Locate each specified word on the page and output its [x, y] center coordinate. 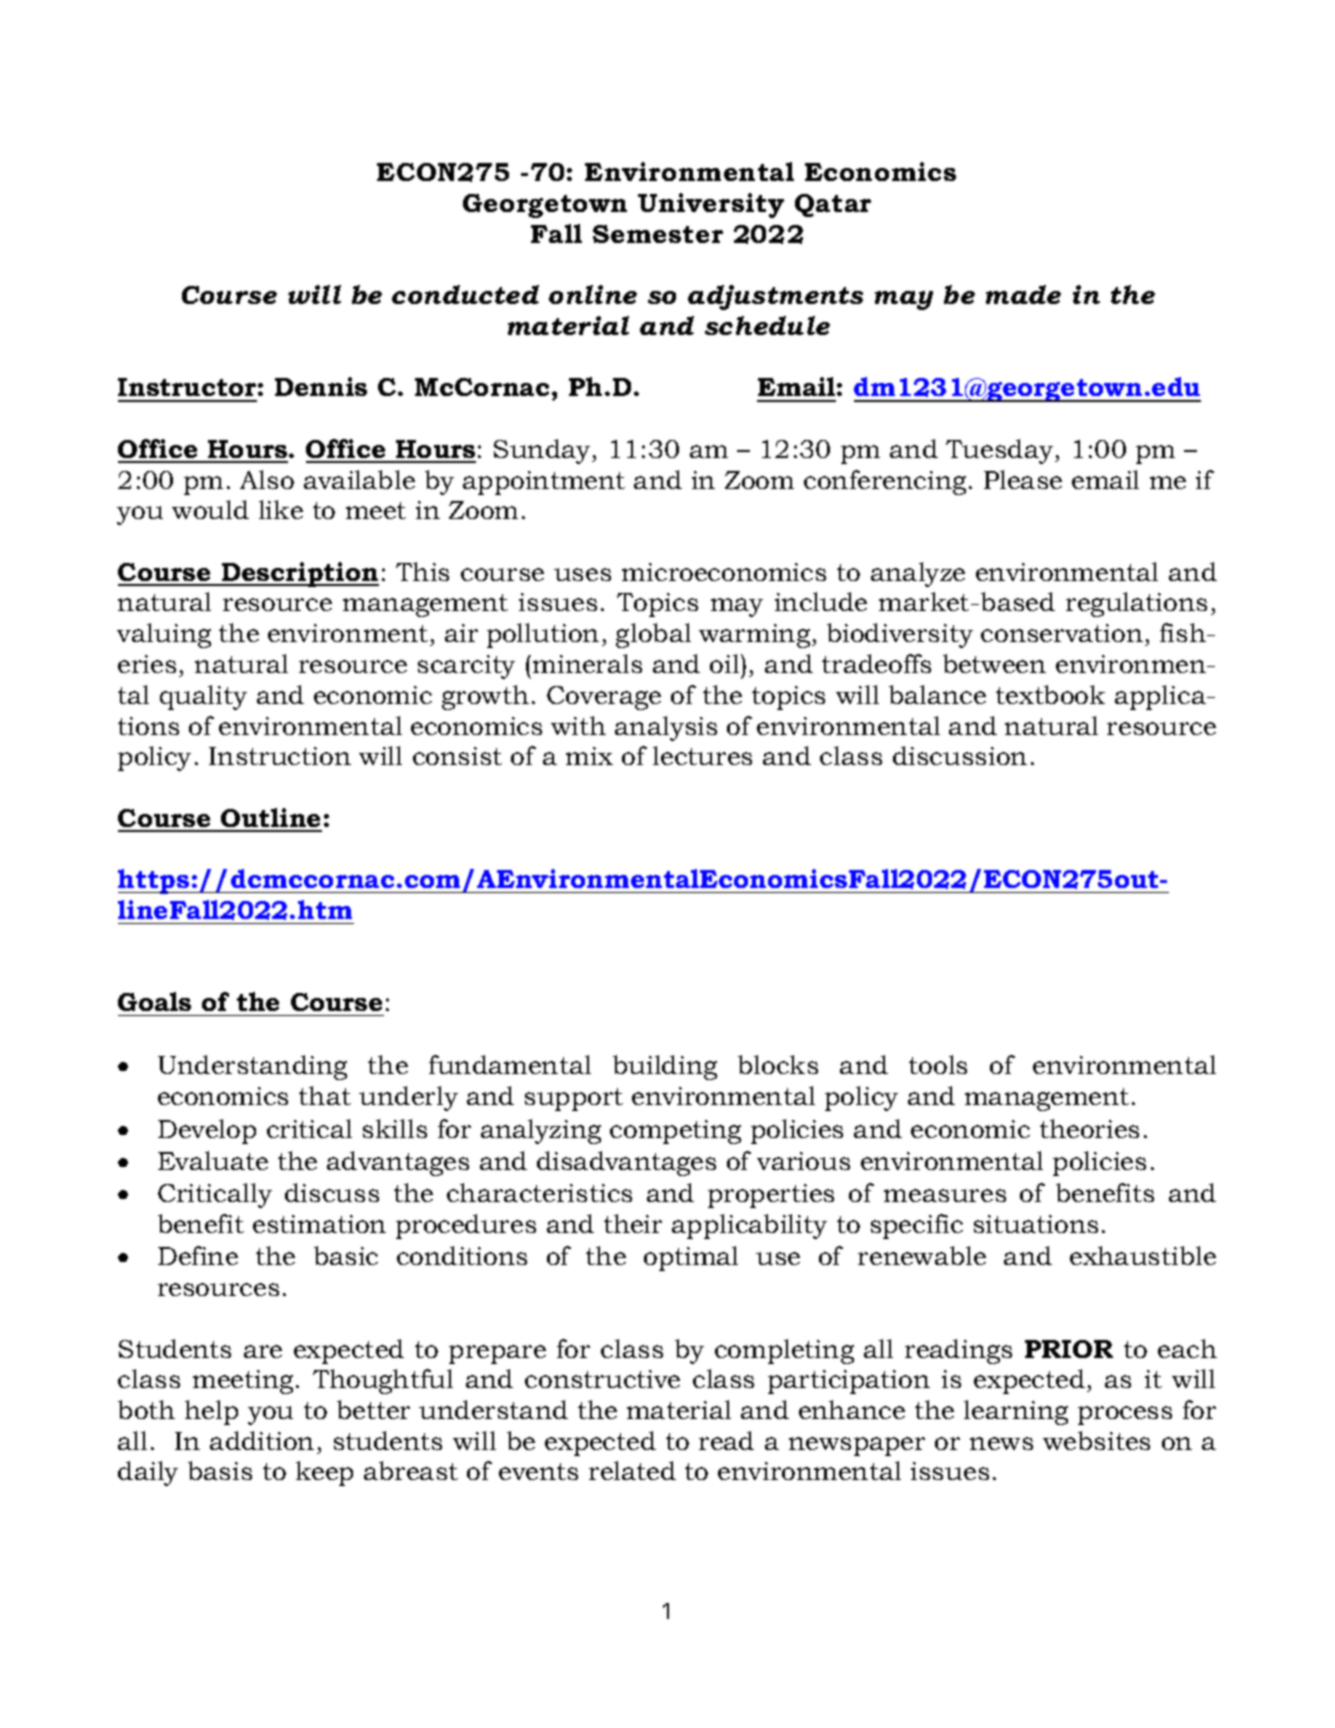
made [1023, 294]
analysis [666, 728]
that [325, 1095]
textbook [1050, 694]
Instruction [280, 756]
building [665, 1067]
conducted [465, 294]
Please [1023, 479]
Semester [658, 234]
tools [938, 1064]
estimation [319, 1224]
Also [267, 479]
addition [262, 1440]
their [633, 1223]
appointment [544, 483]
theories [1089, 1128]
